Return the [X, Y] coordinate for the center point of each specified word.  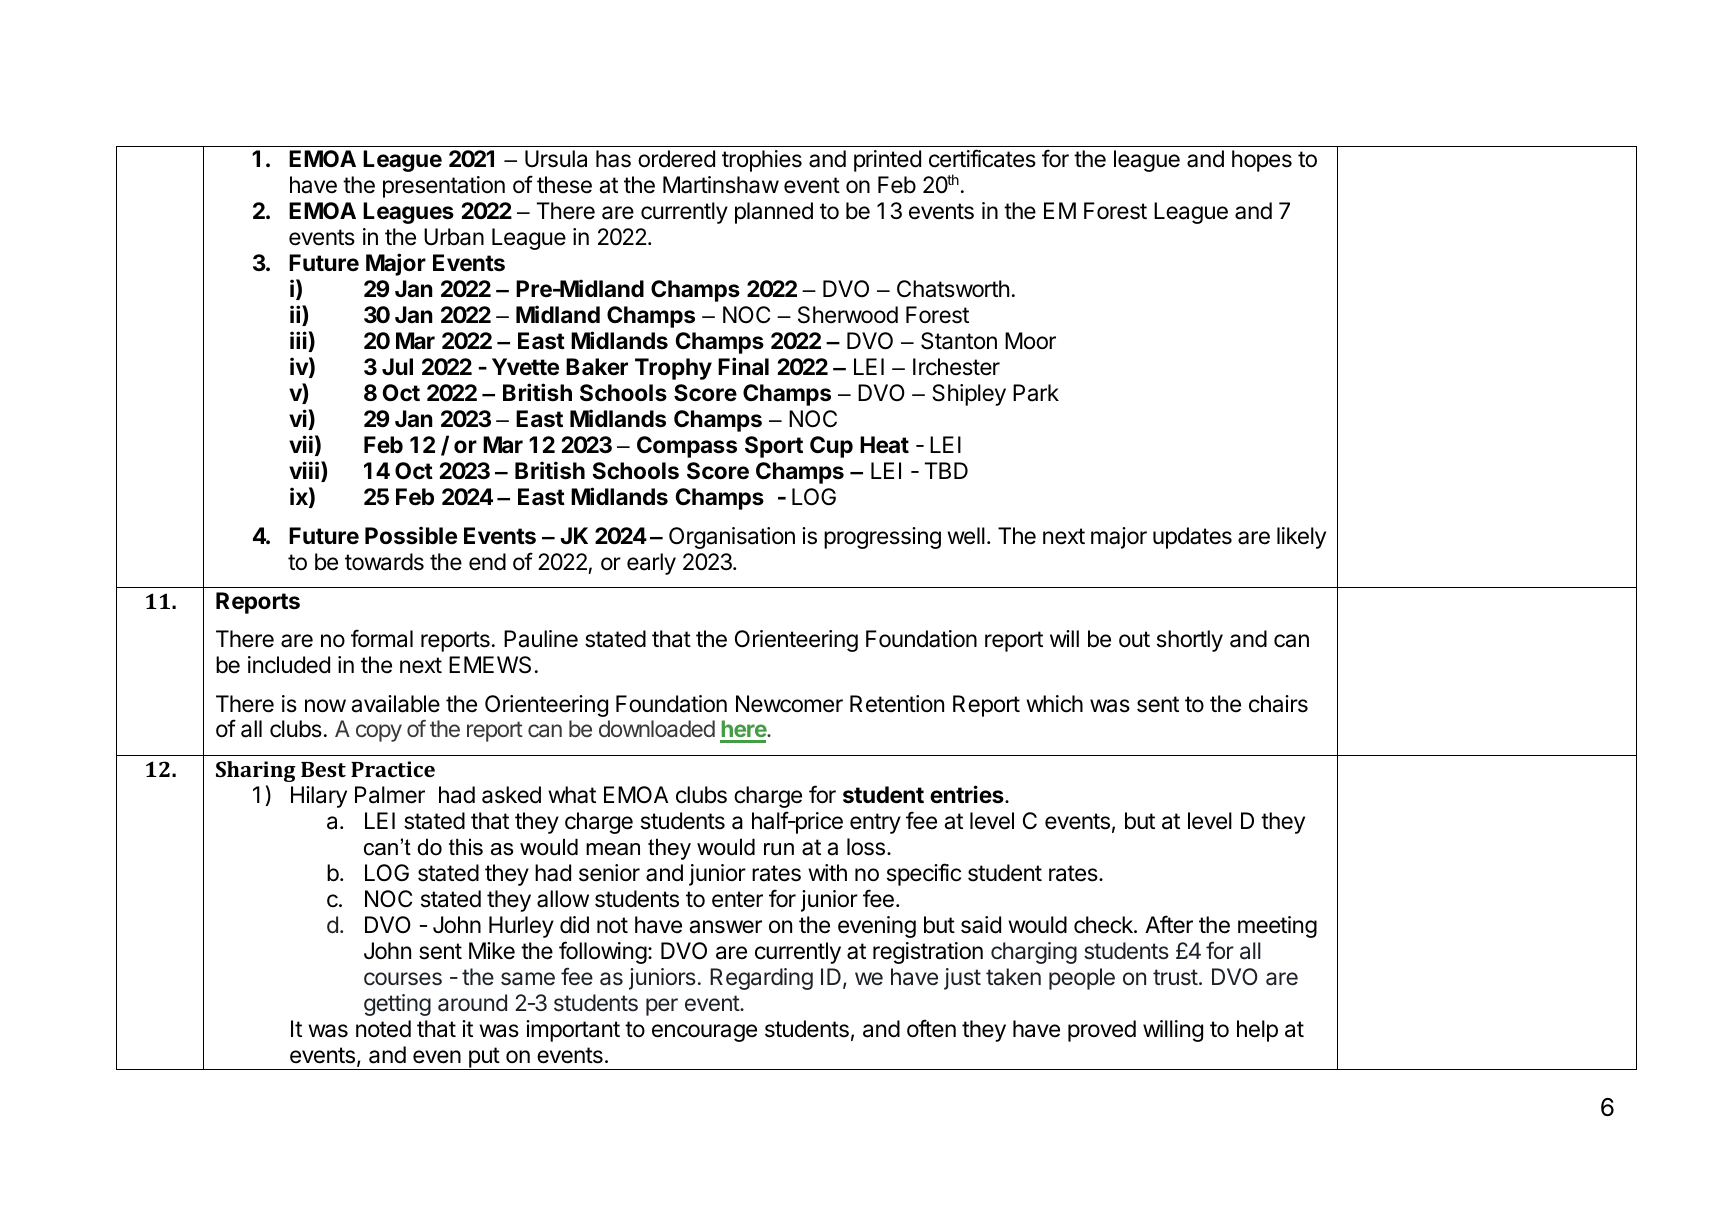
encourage [704, 1033]
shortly [1190, 641]
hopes [1262, 161]
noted [383, 1029]
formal [382, 638]
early [651, 564]
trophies [762, 161]
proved [1102, 1031]
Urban [454, 237]
